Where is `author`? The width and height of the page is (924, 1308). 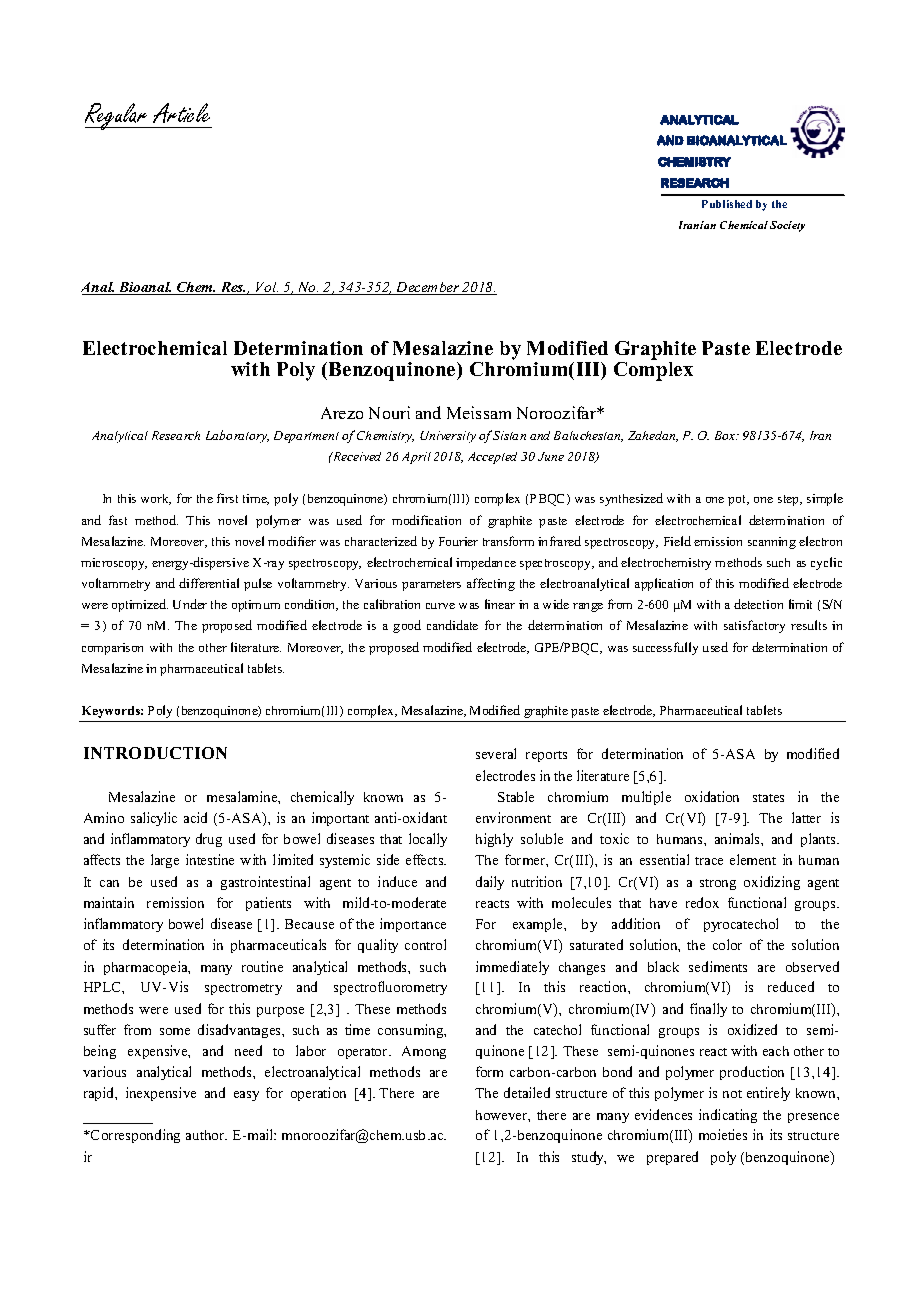 author is located at coordinates (206, 1135).
